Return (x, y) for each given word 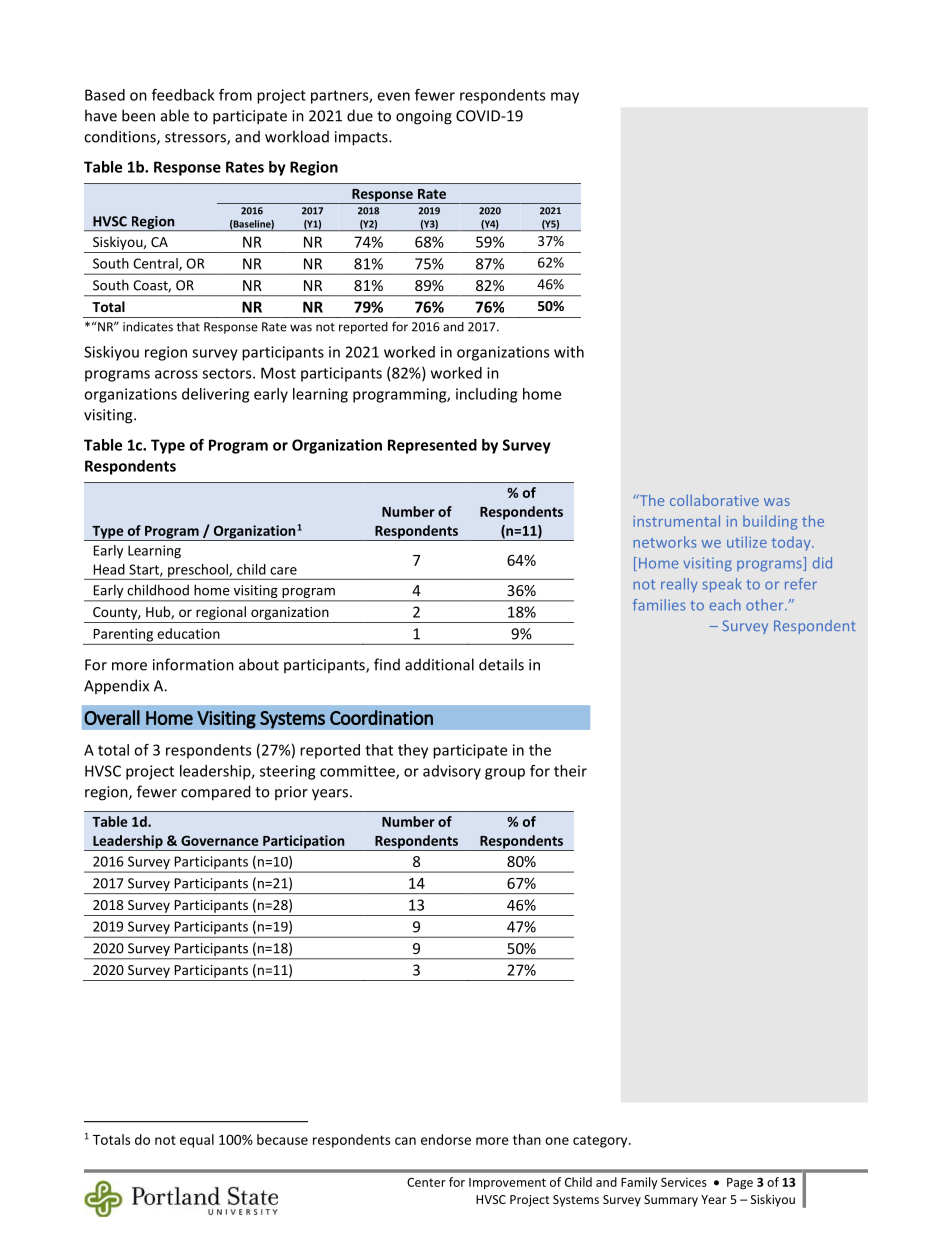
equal (197, 1141)
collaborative (714, 500)
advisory (452, 772)
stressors (196, 138)
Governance (219, 840)
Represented (432, 446)
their (570, 771)
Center (426, 1182)
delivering (215, 395)
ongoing (424, 117)
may (565, 98)
